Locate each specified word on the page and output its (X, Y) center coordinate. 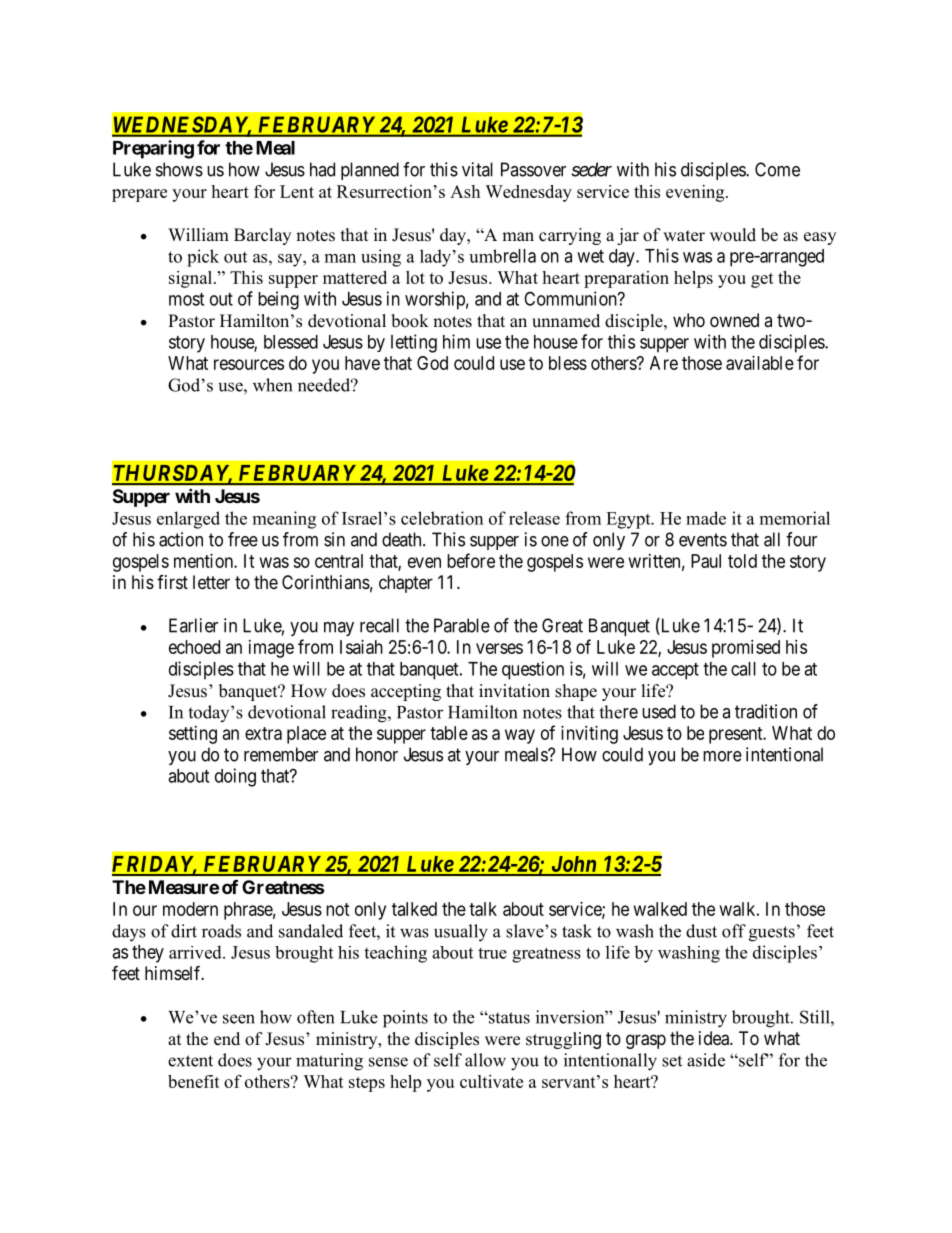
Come (777, 169)
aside (706, 1060)
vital (477, 169)
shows (179, 169)
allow (485, 1060)
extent (190, 1061)
